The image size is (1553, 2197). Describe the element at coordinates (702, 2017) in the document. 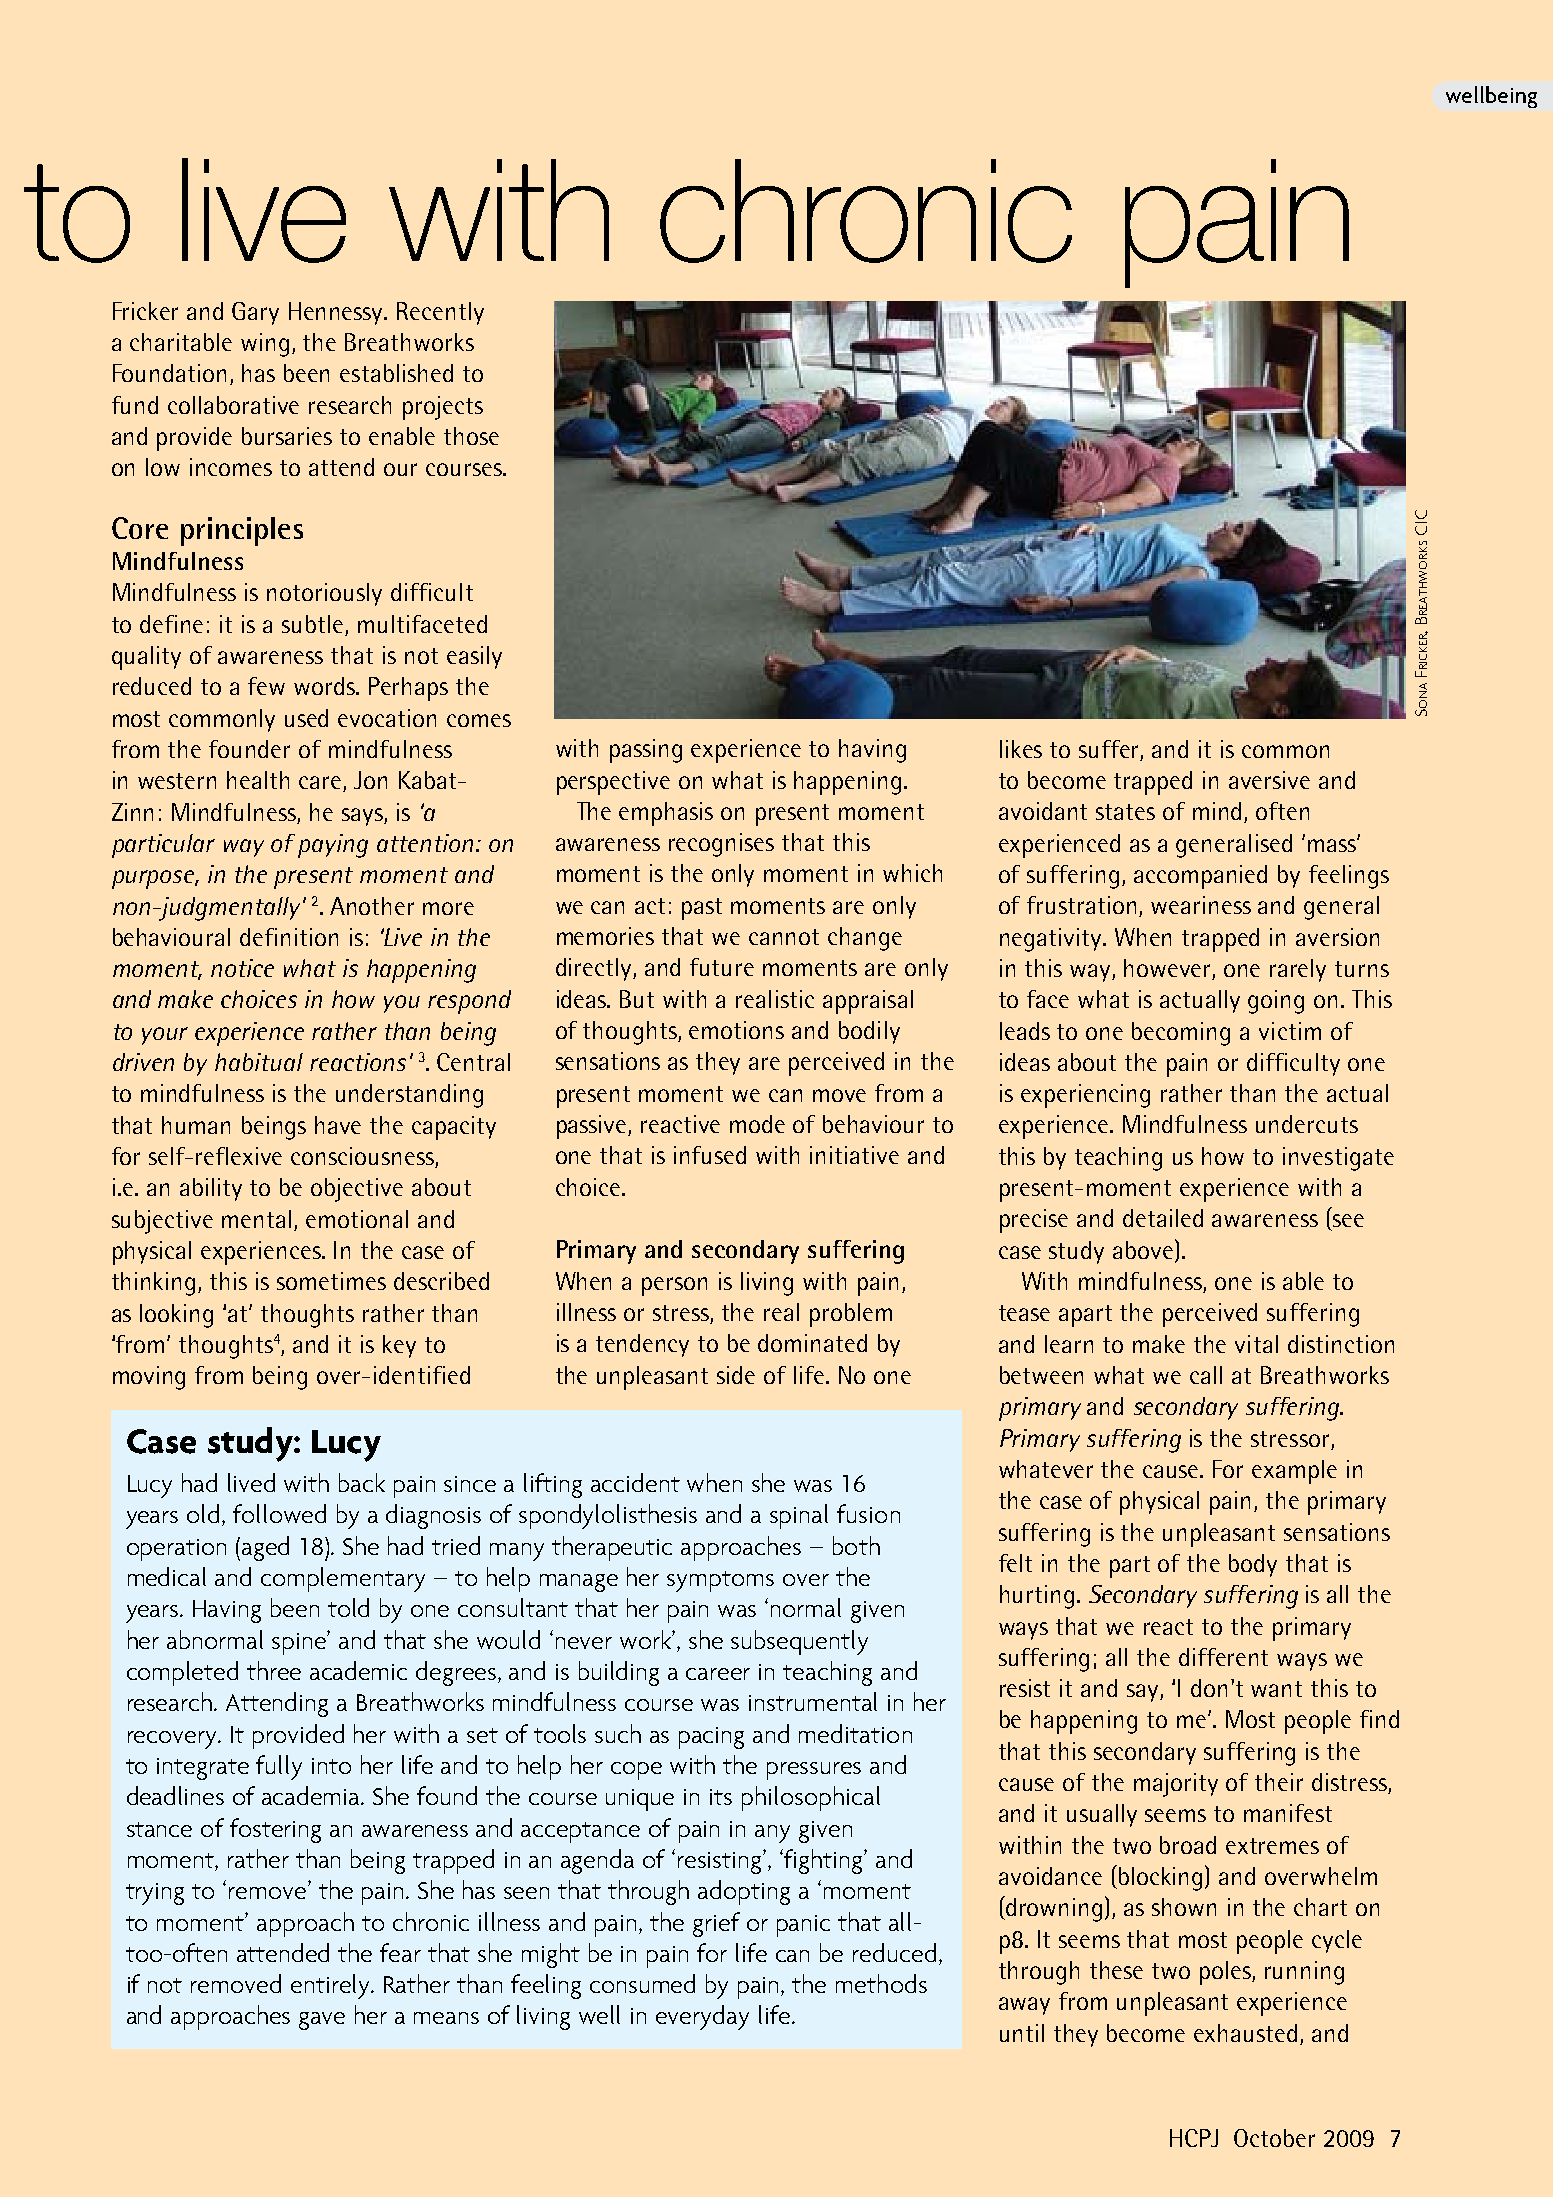

I see `everyday` at that location.
